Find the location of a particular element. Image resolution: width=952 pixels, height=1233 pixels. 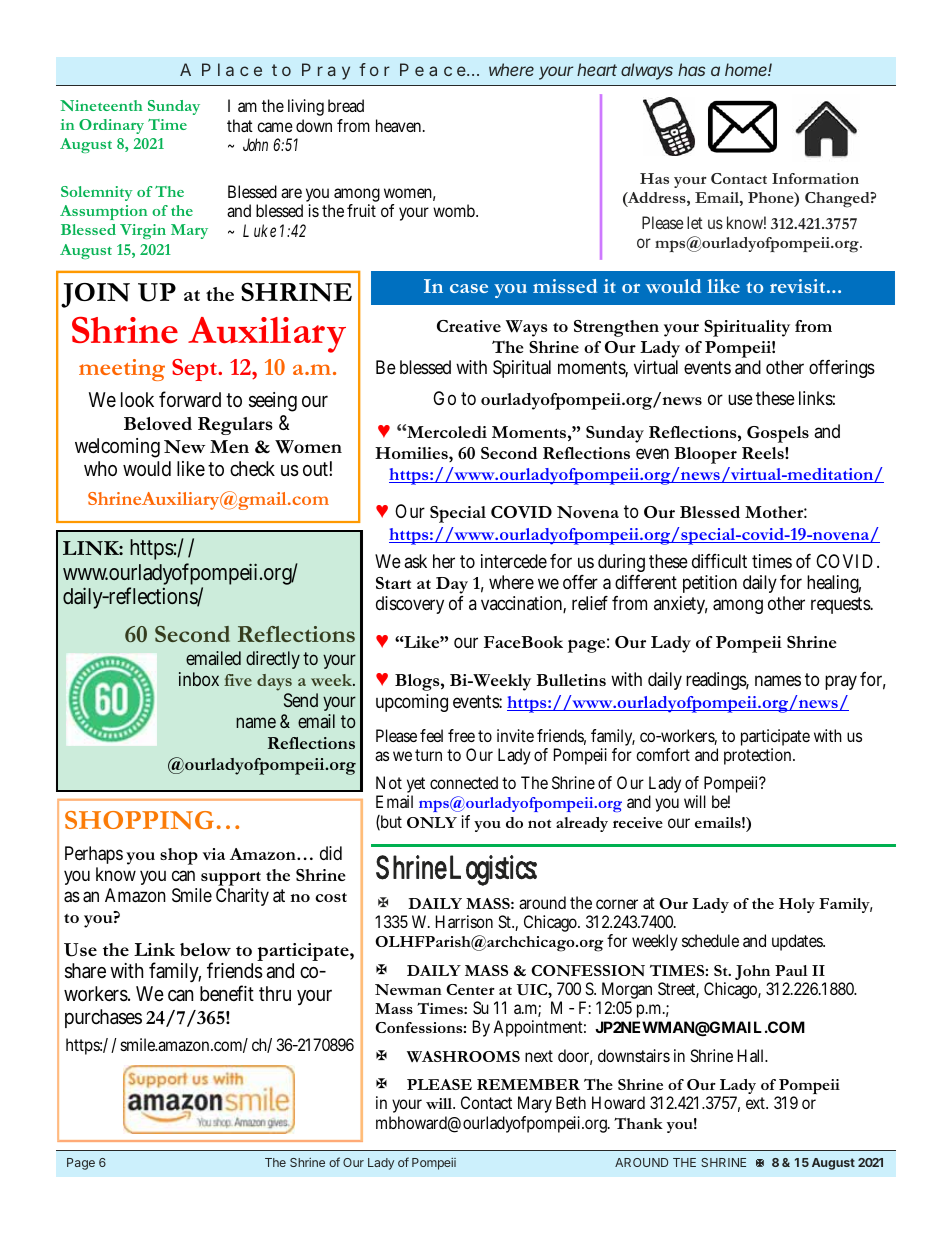

that is located at coordinates (240, 125).
